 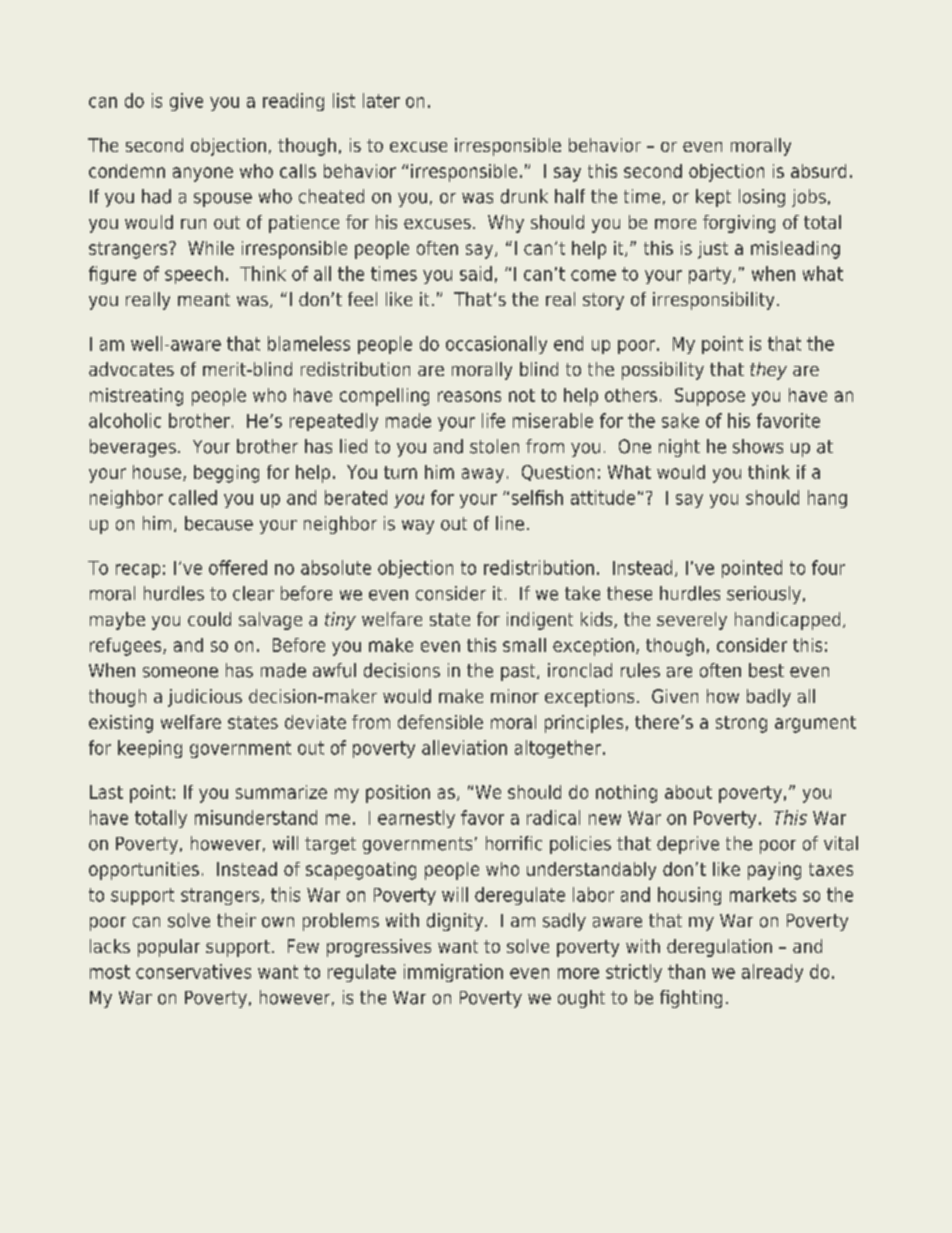 What do you see at coordinates (219, 523) in the screenshot?
I see `because` at bounding box center [219, 523].
